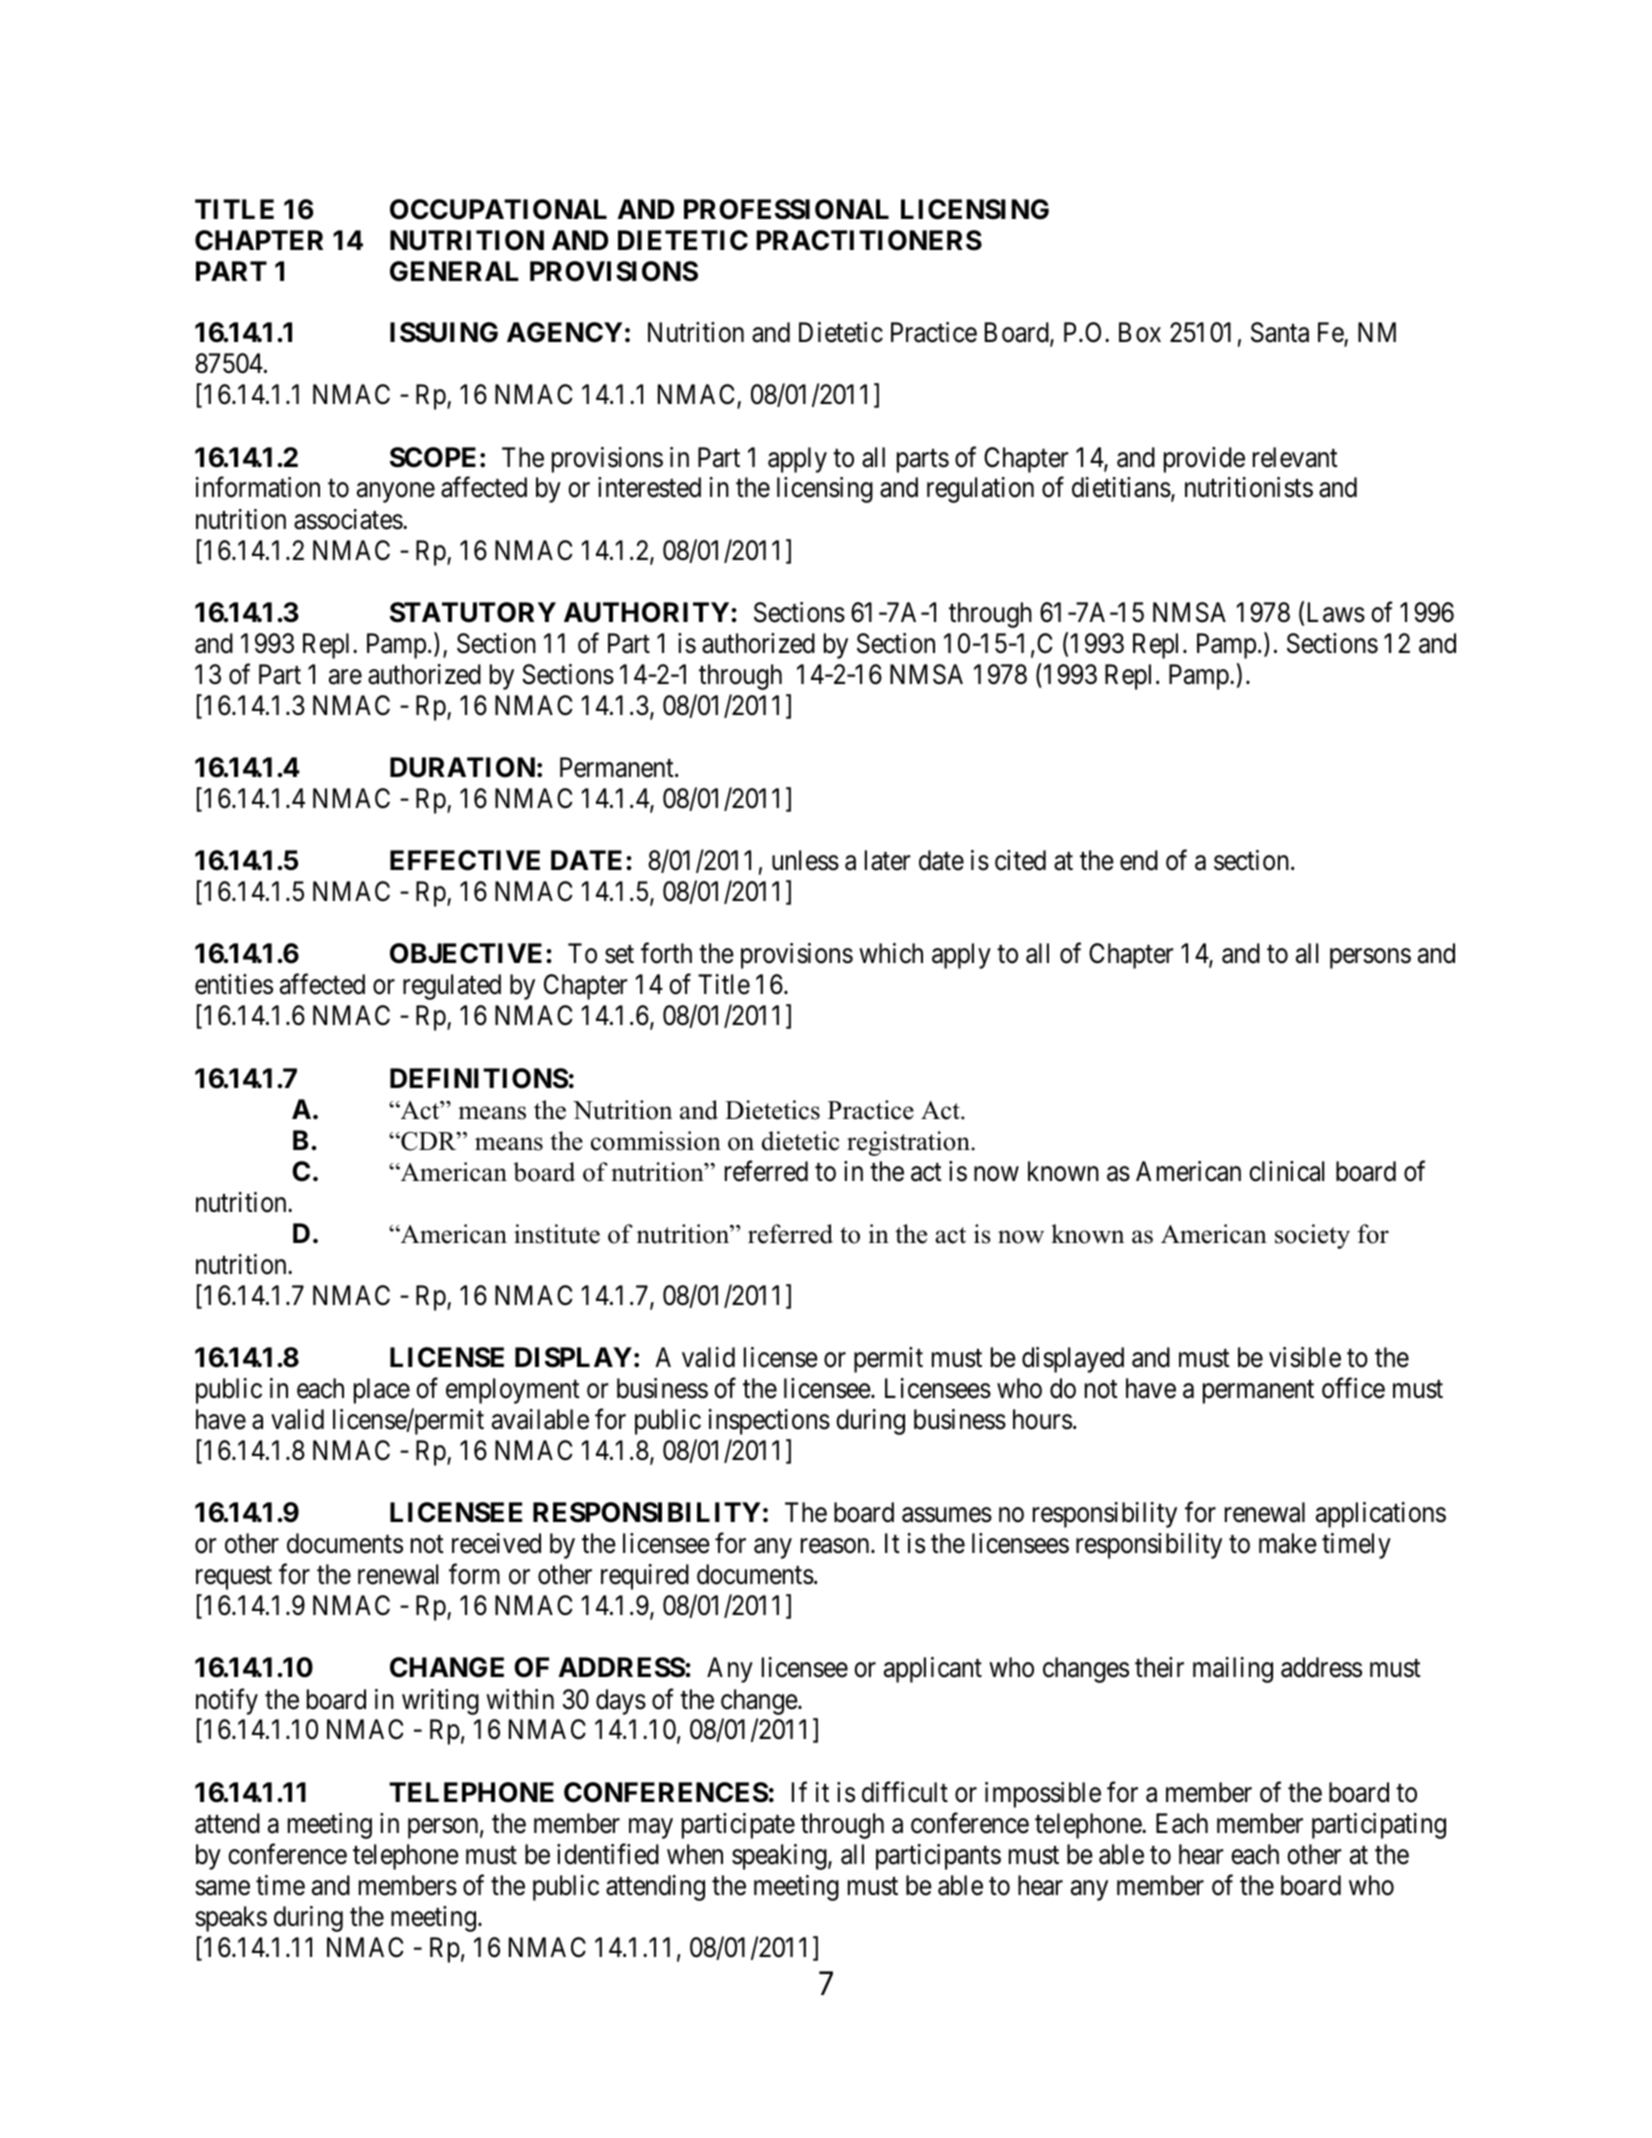 The height and width of the screenshot is (2138, 1652). I want to click on Laws, so click(1336, 612).
